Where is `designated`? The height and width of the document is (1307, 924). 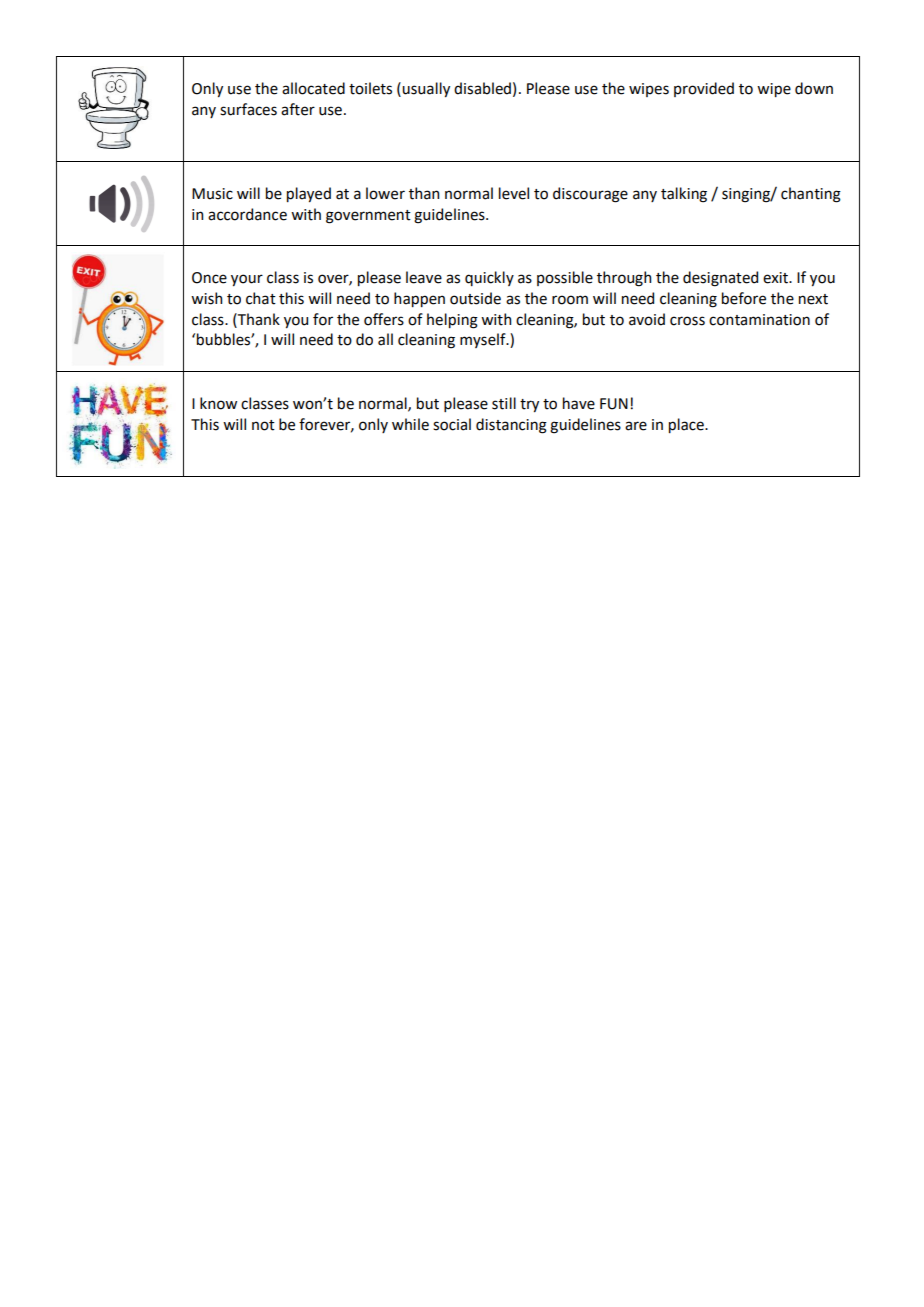 designated is located at coordinates (720, 279).
